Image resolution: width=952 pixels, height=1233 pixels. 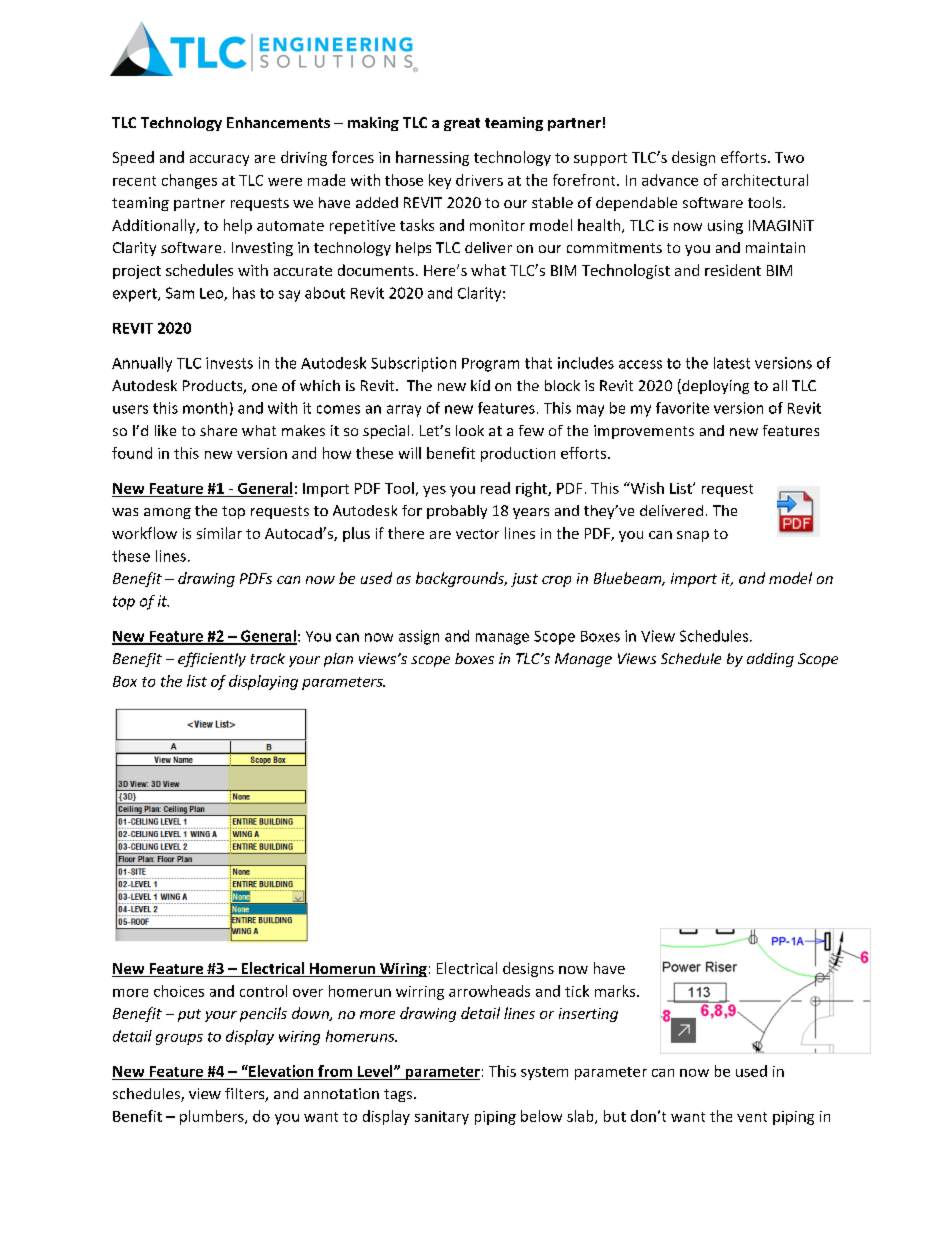 What do you see at coordinates (489, 991) in the screenshot?
I see `arrowheads` at bounding box center [489, 991].
